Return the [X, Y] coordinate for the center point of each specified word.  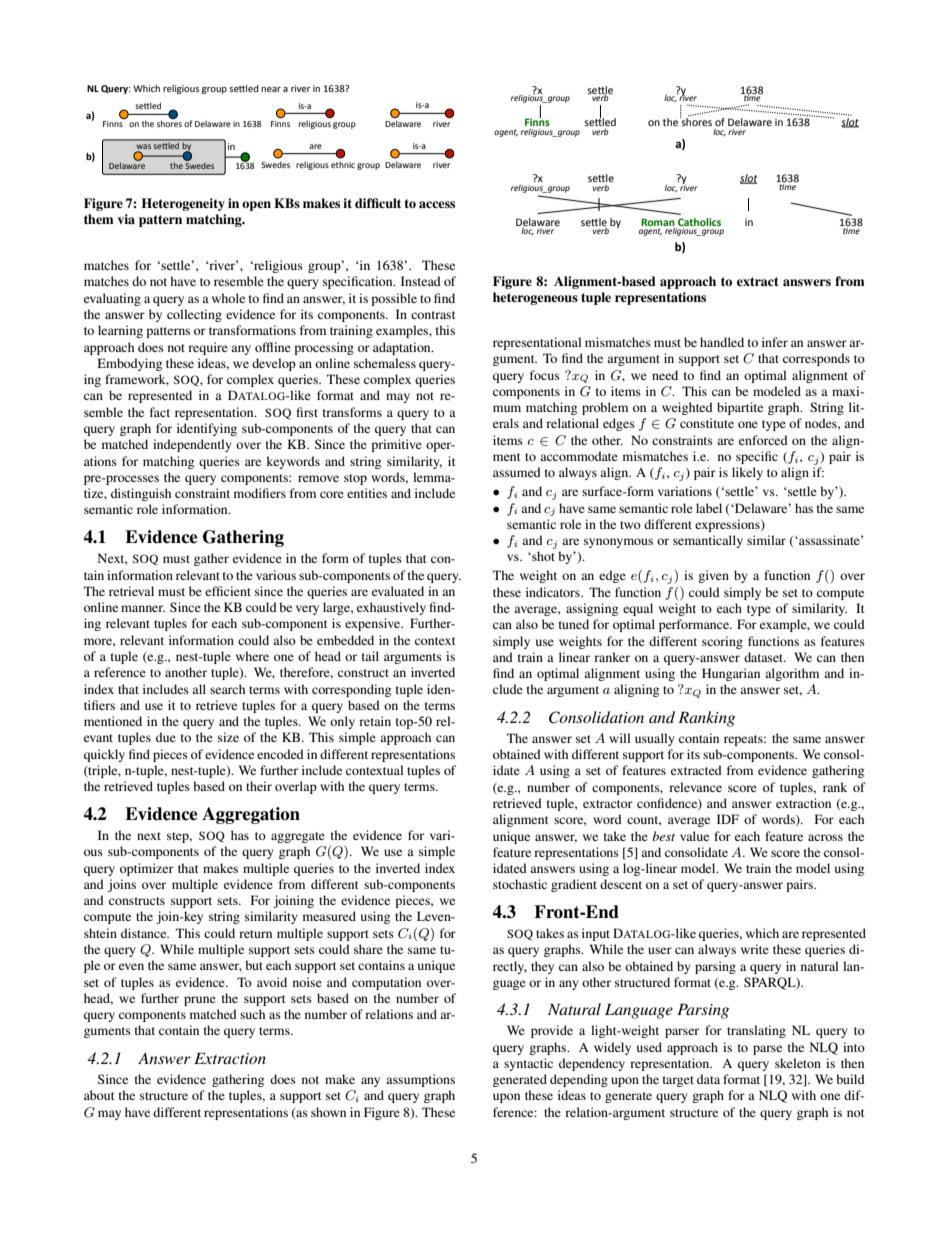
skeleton [798, 1063]
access [437, 204]
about [99, 1095]
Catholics [699, 222]
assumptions [420, 1080]
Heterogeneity [183, 204]
